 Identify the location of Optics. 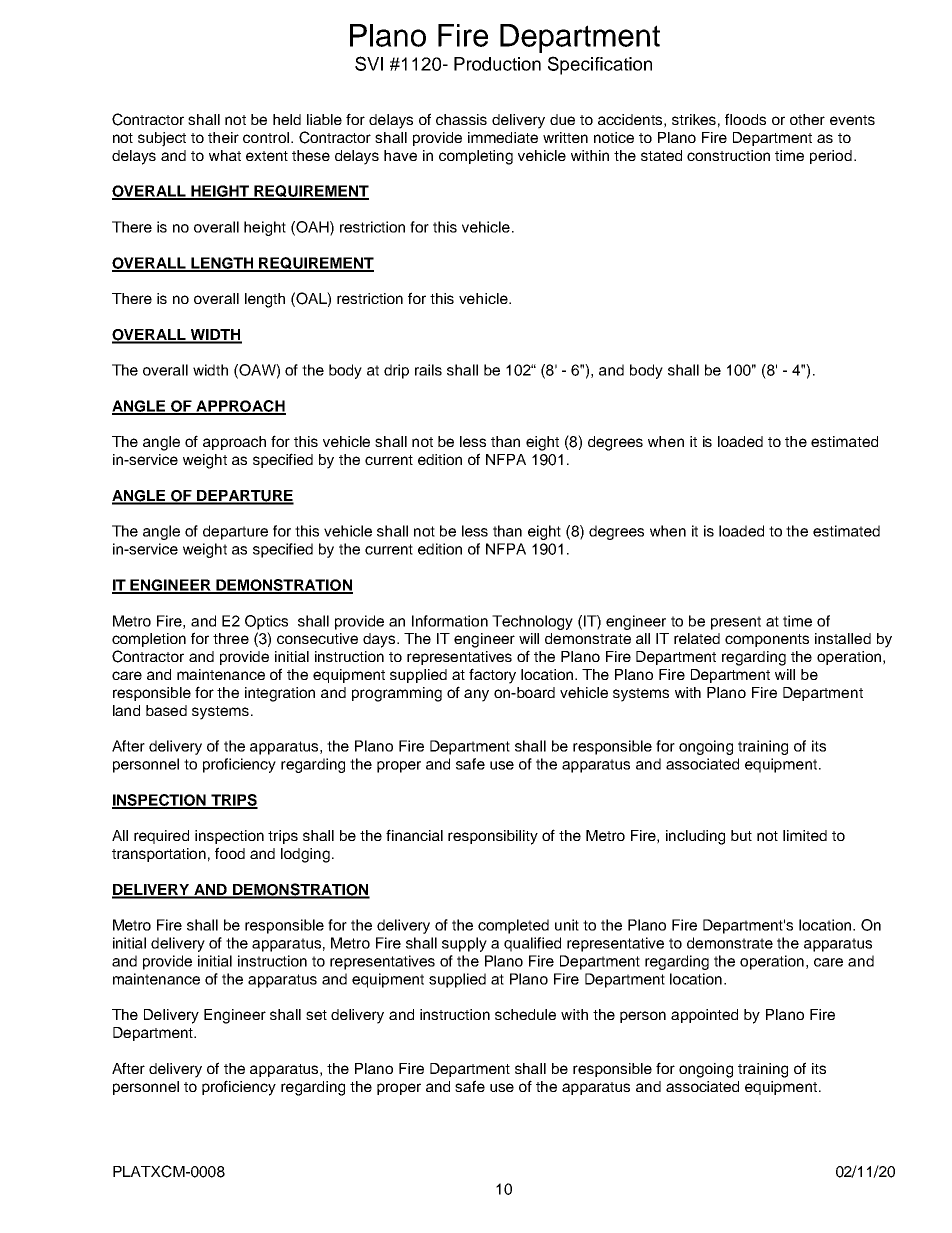
(266, 622).
